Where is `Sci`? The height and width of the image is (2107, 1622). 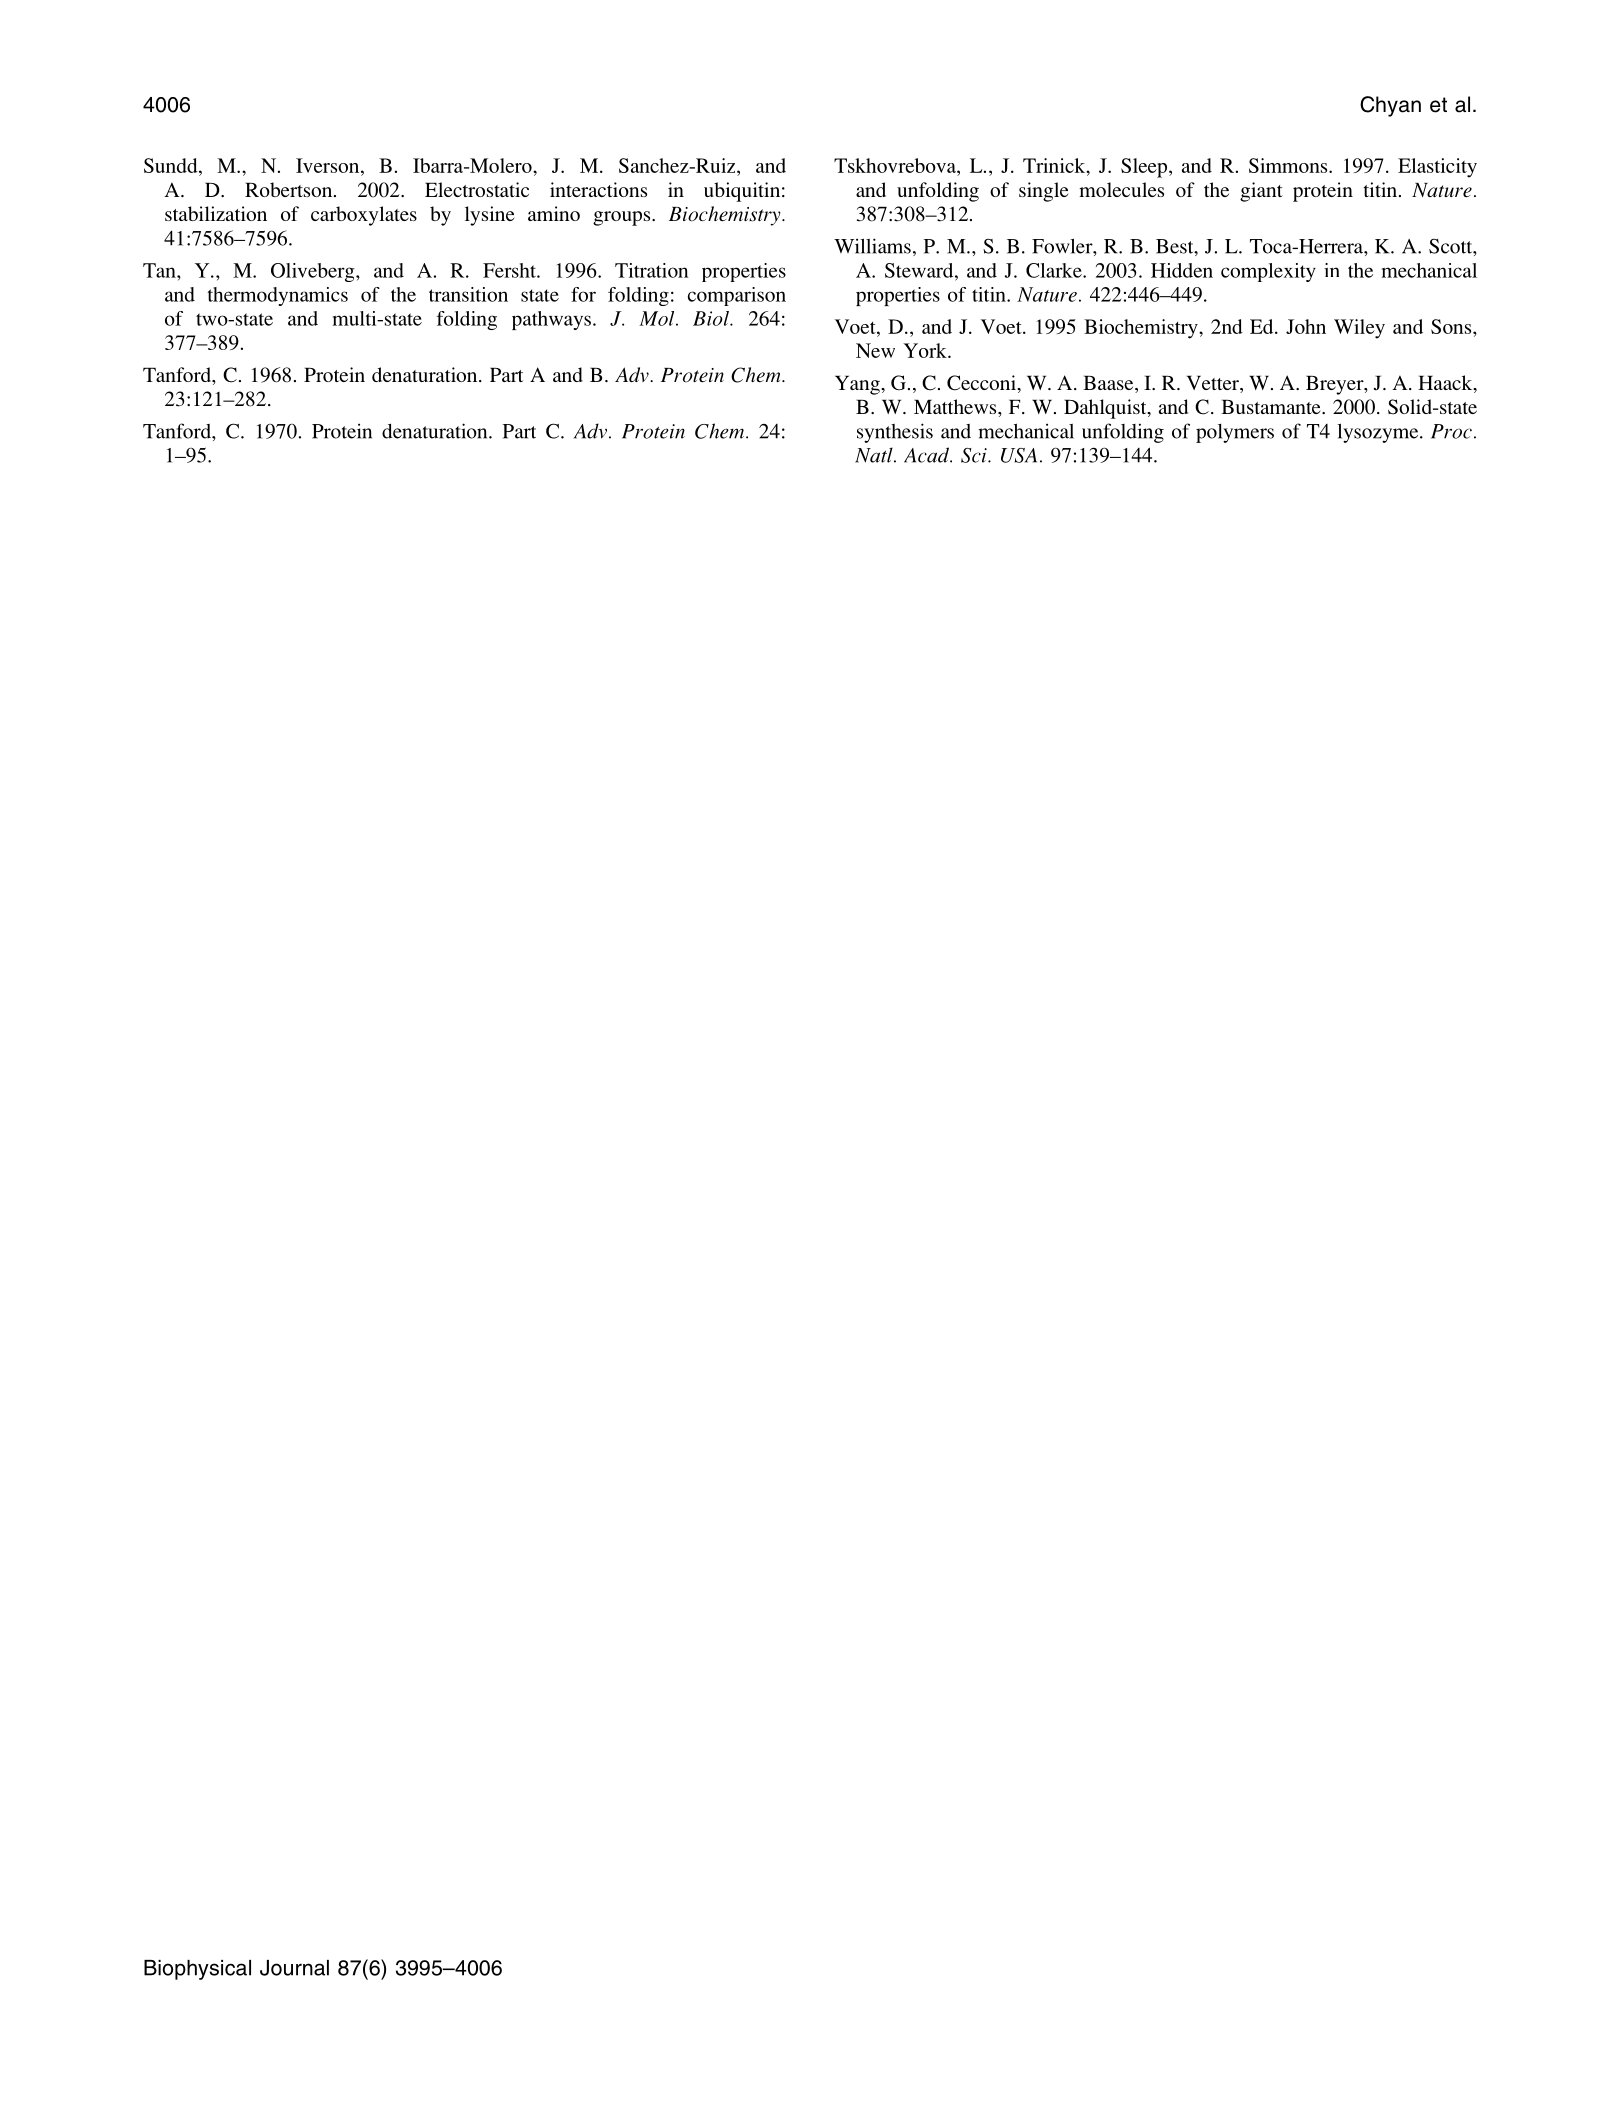 Sci is located at coordinates (975, 455).
